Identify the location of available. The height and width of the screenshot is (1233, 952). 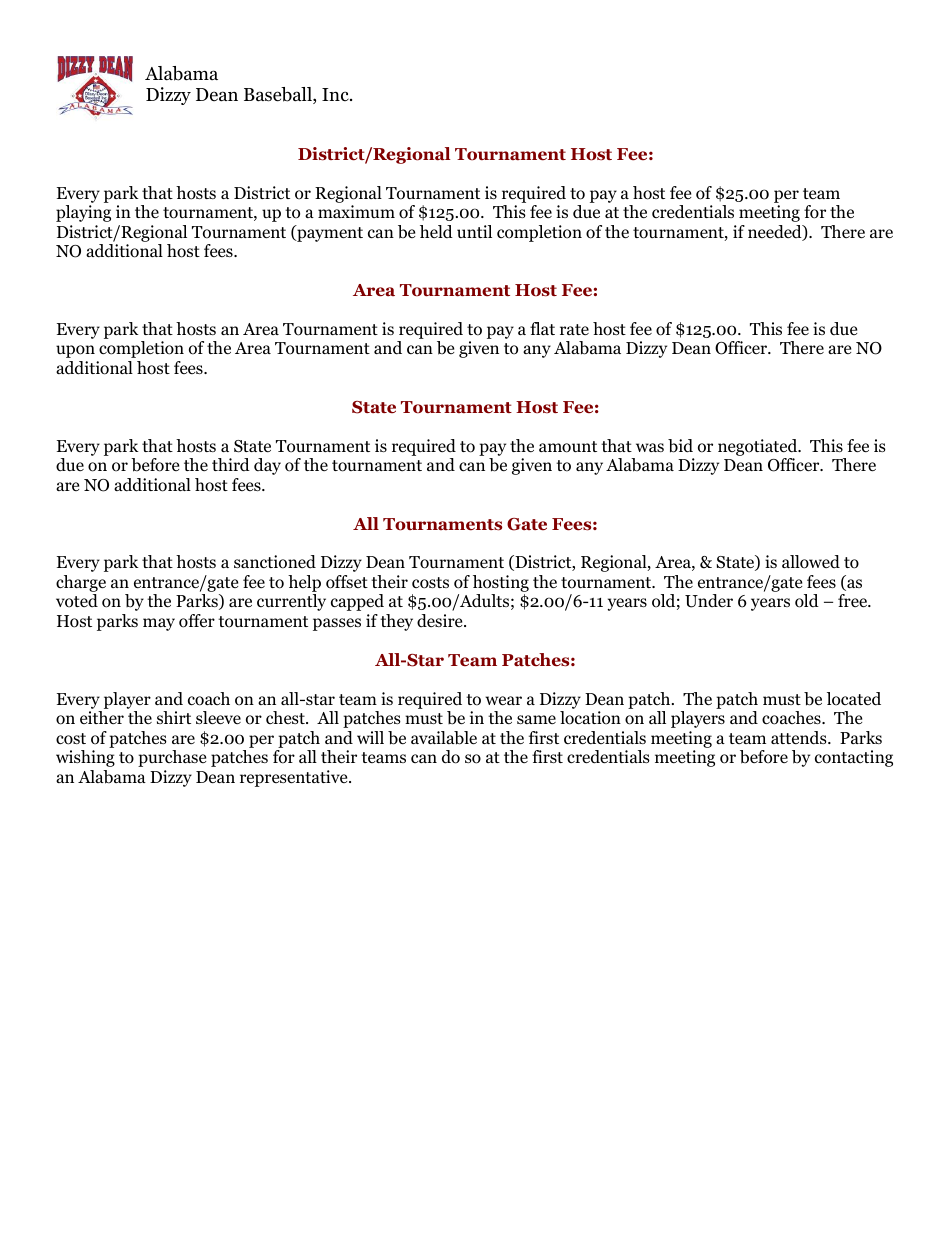
(444, 738).
